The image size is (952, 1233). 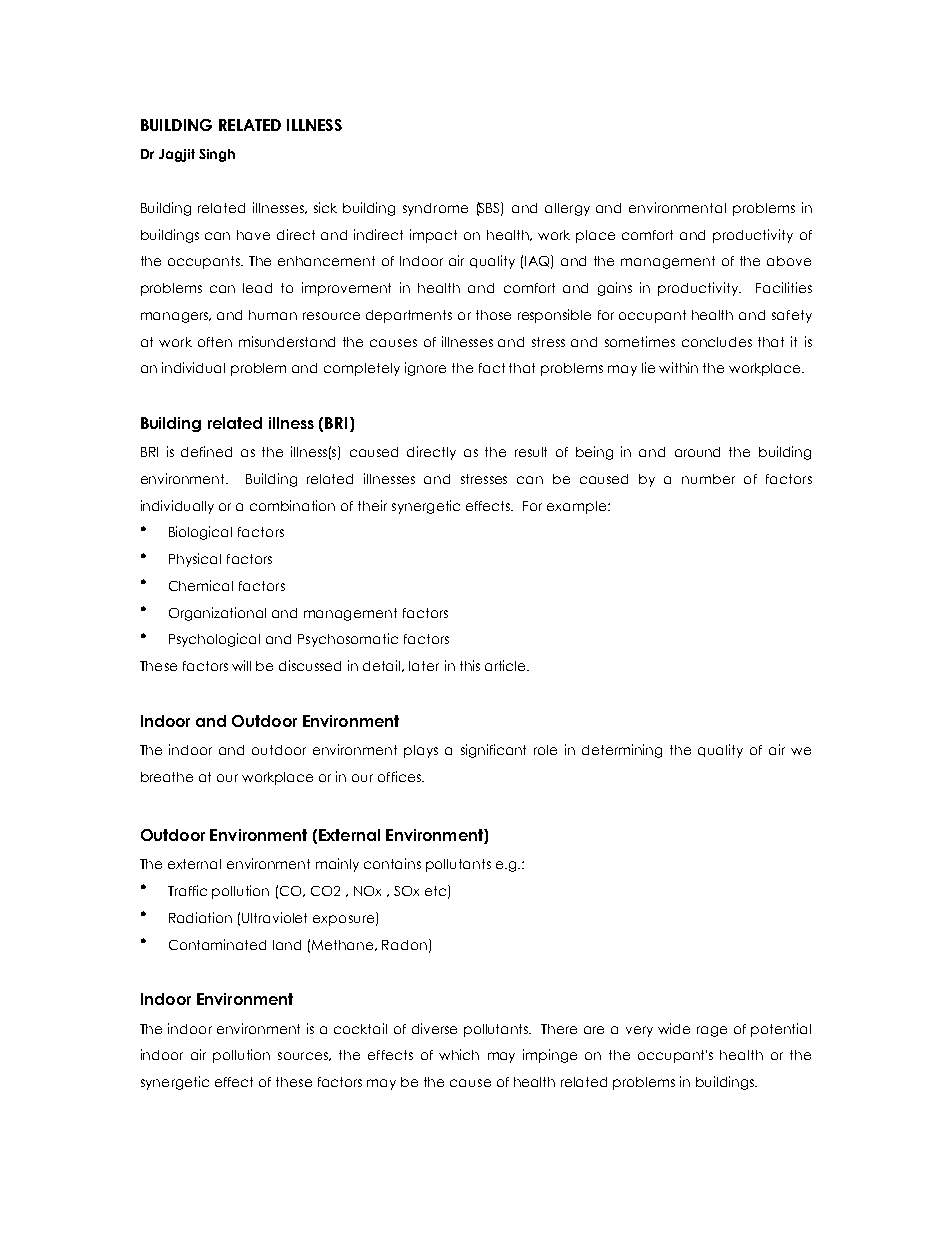 What do you see at coordinates (712, 1031) in the screenshot?
I see `rage` at bounding box center [712, 1031].
